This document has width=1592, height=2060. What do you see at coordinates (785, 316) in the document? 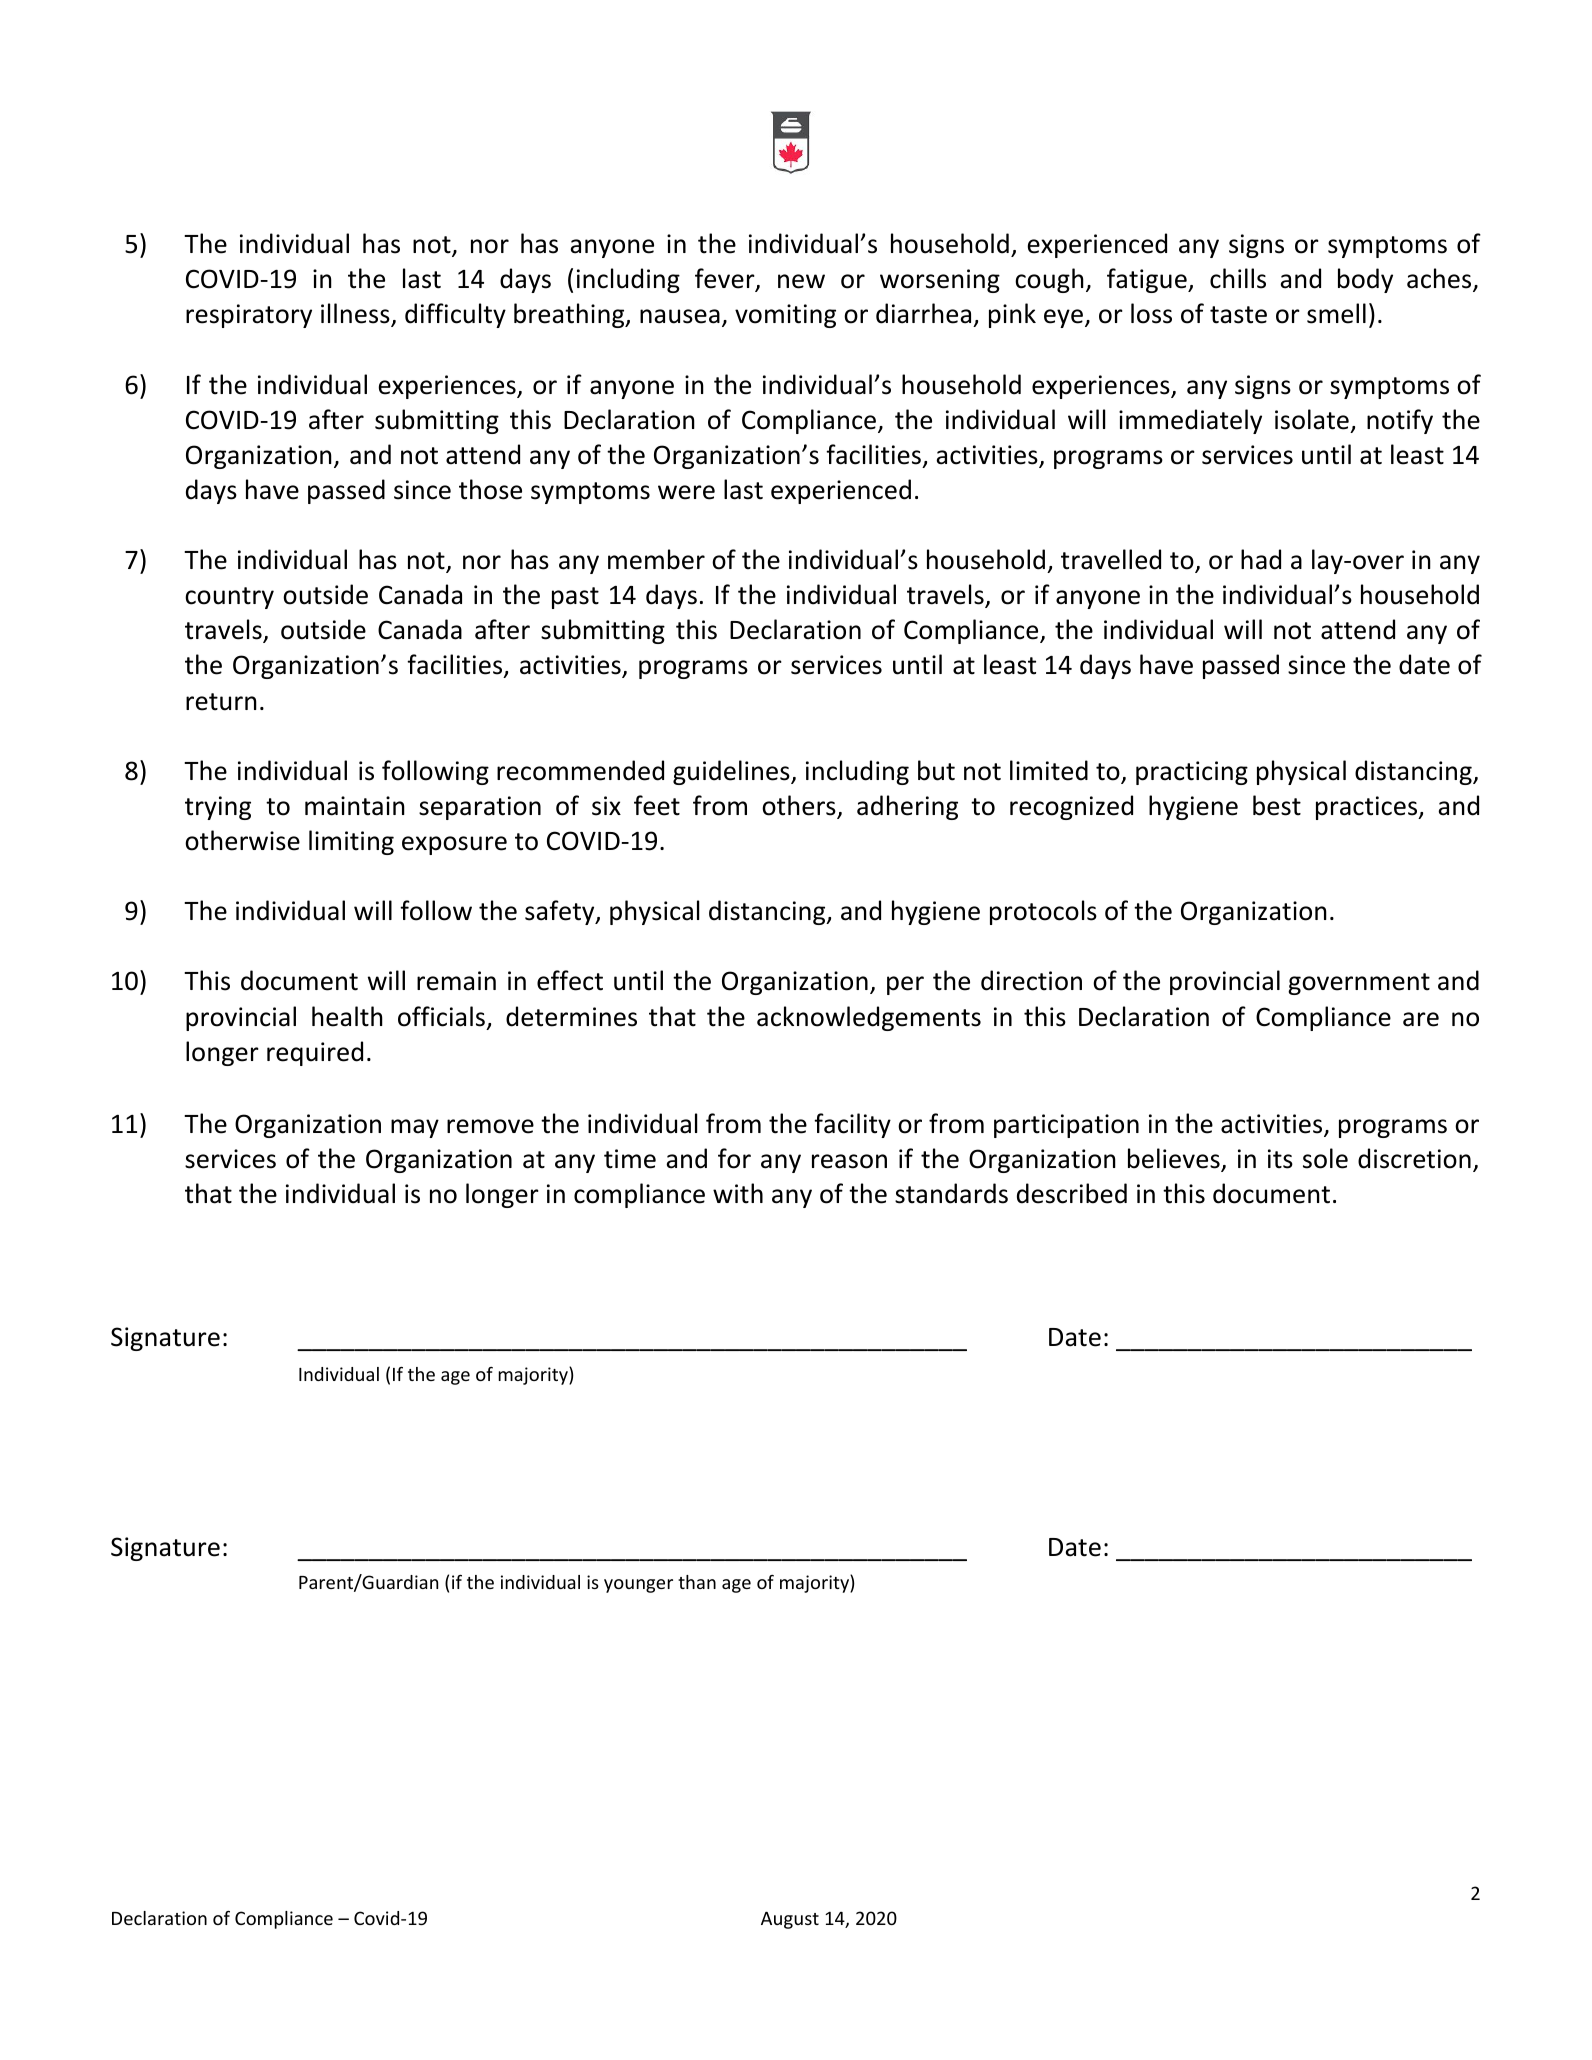
I see `vomiting` at bounding box center [785, 316].
